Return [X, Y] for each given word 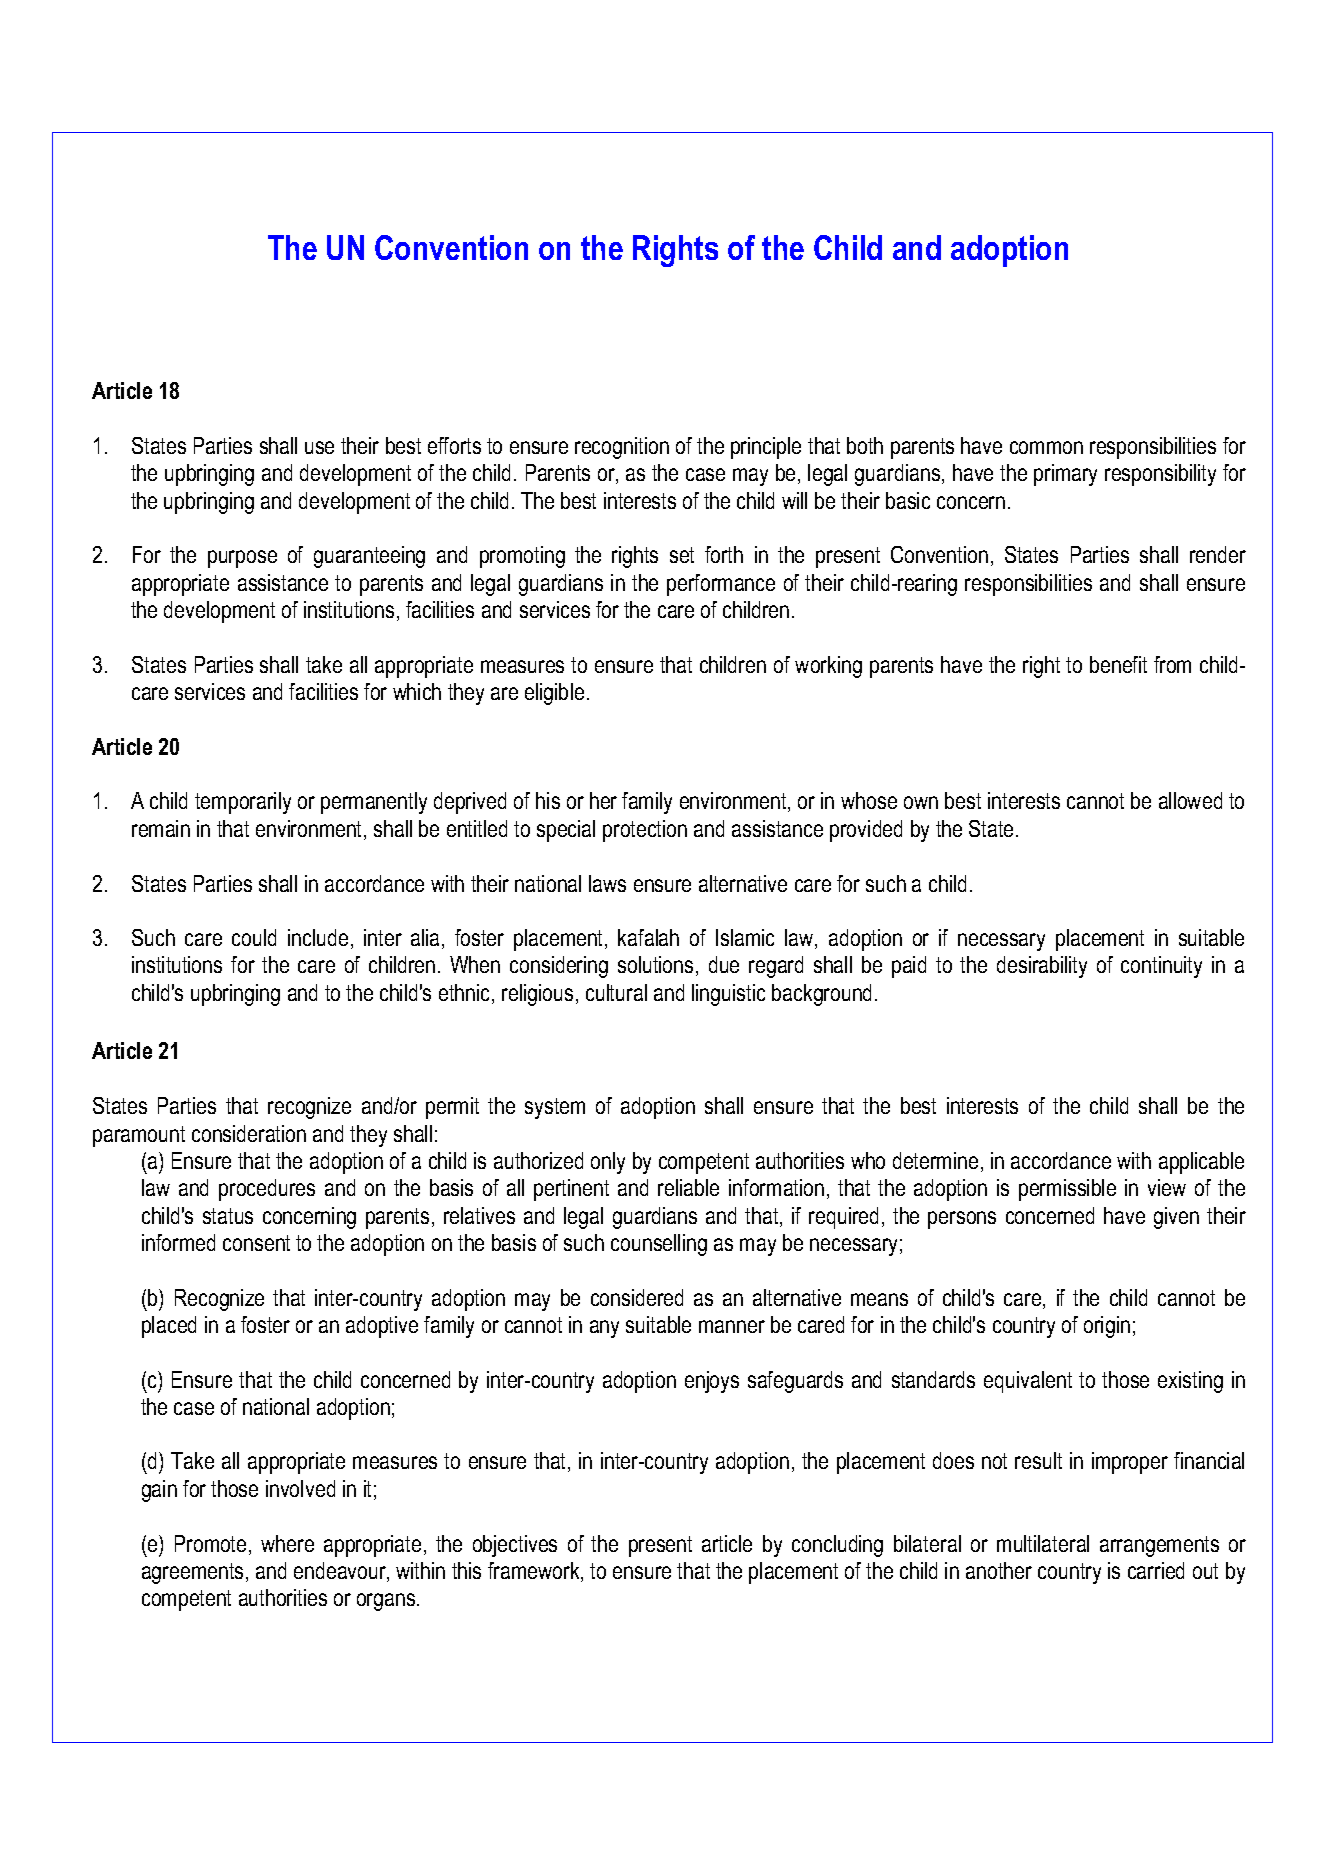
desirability [1042, 967]
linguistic [728, 995]
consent [256, 1243]
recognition [622, 448]
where [287, 1543]
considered [637, 1297]
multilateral [1043, 1543]
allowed [1190, 800]
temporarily [243, 803]
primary [1065, 475]
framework [535, 1572]
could [254, 937]
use [319, 447]
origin [1107, 1327]
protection [645, 831]
